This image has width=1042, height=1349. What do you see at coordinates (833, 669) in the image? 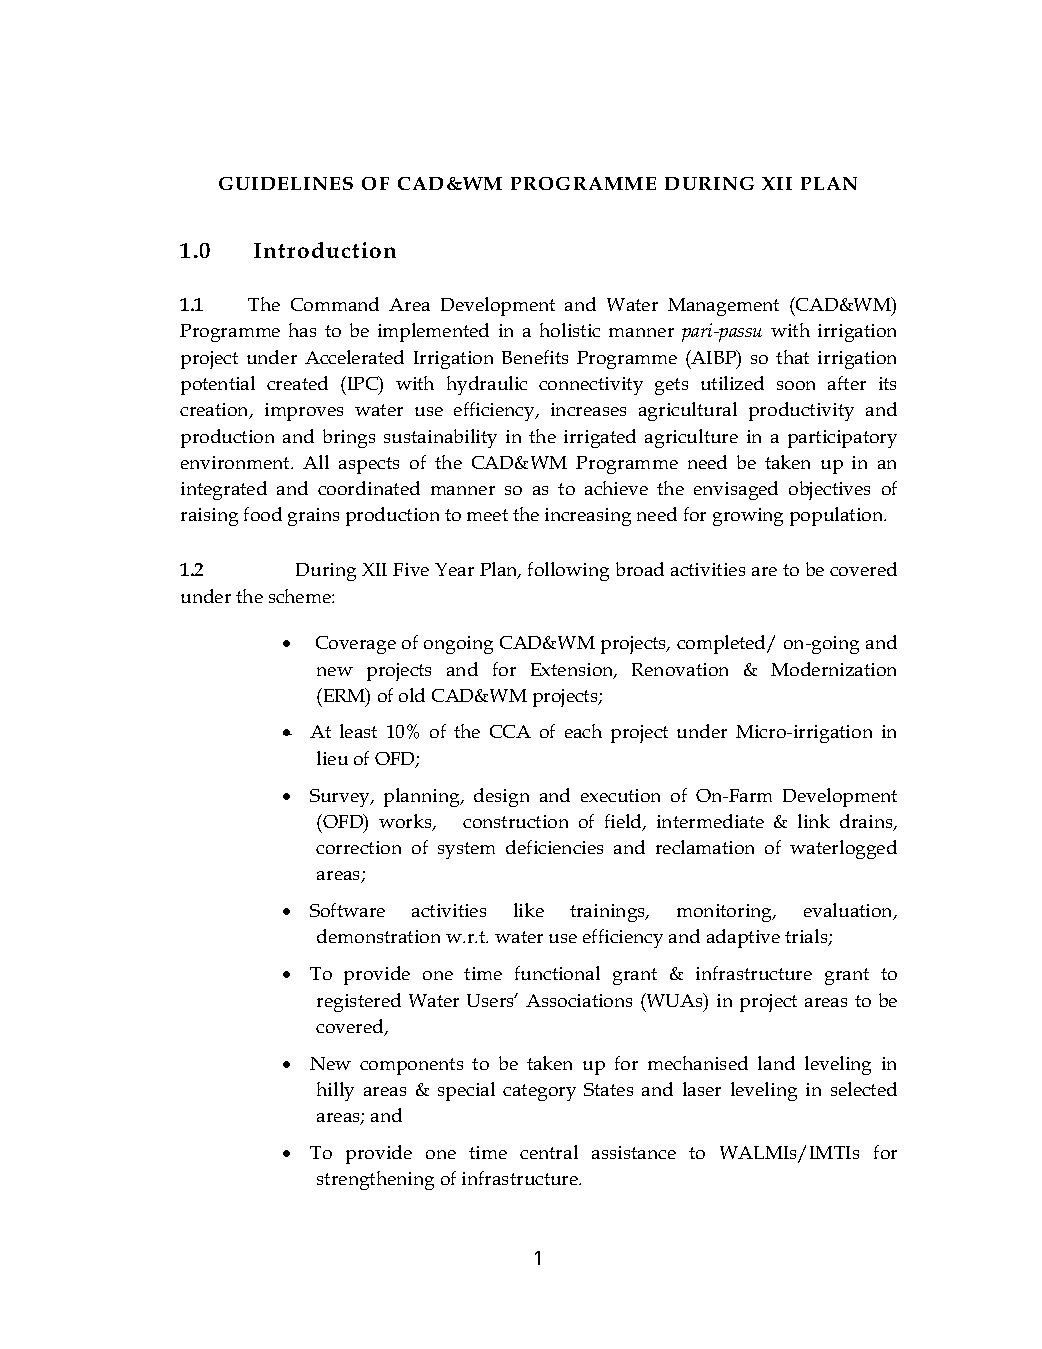
I see `Modernization` at bounding box center [833, 669].
